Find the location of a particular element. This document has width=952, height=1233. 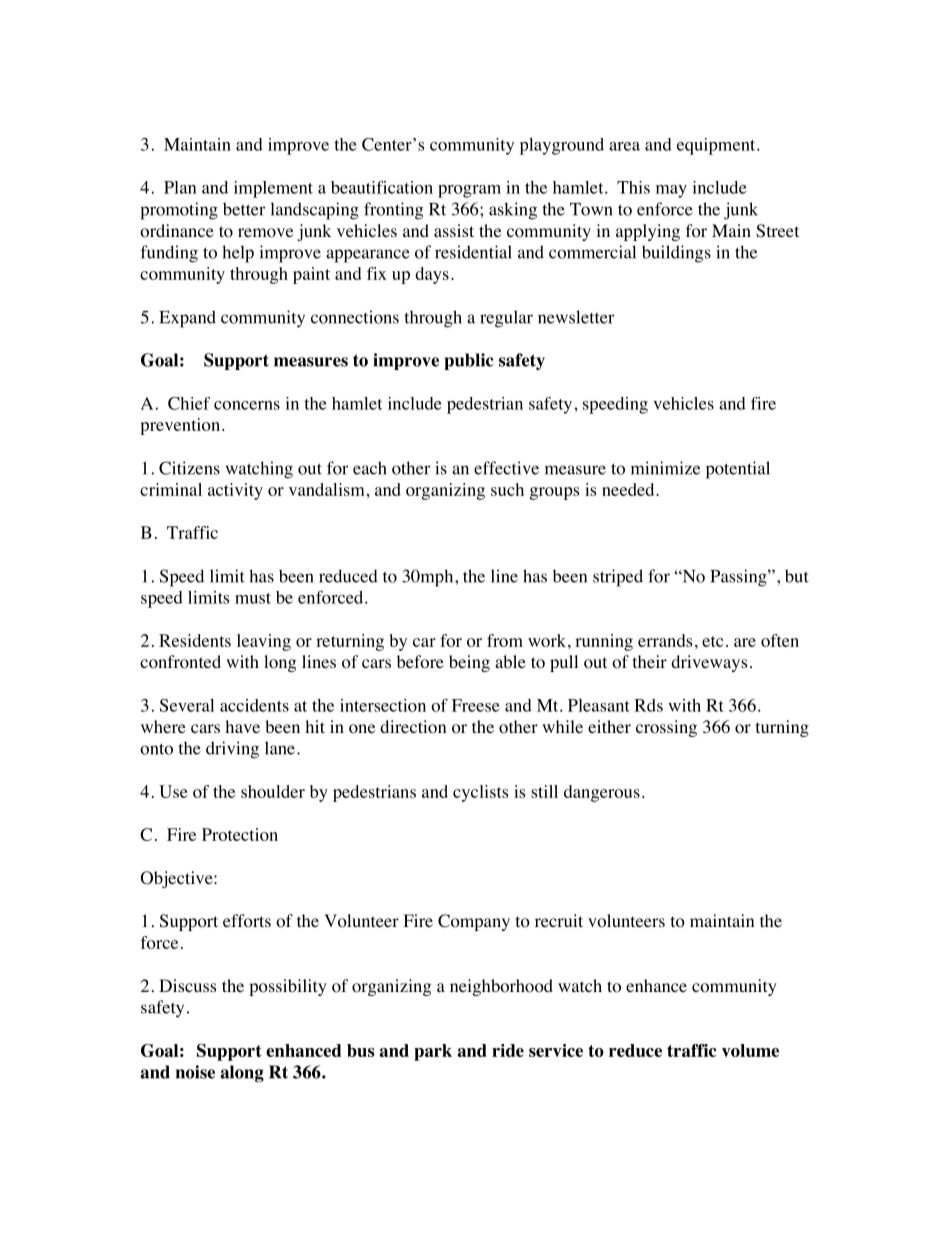

volume is located at coordinates (750, 1050).
